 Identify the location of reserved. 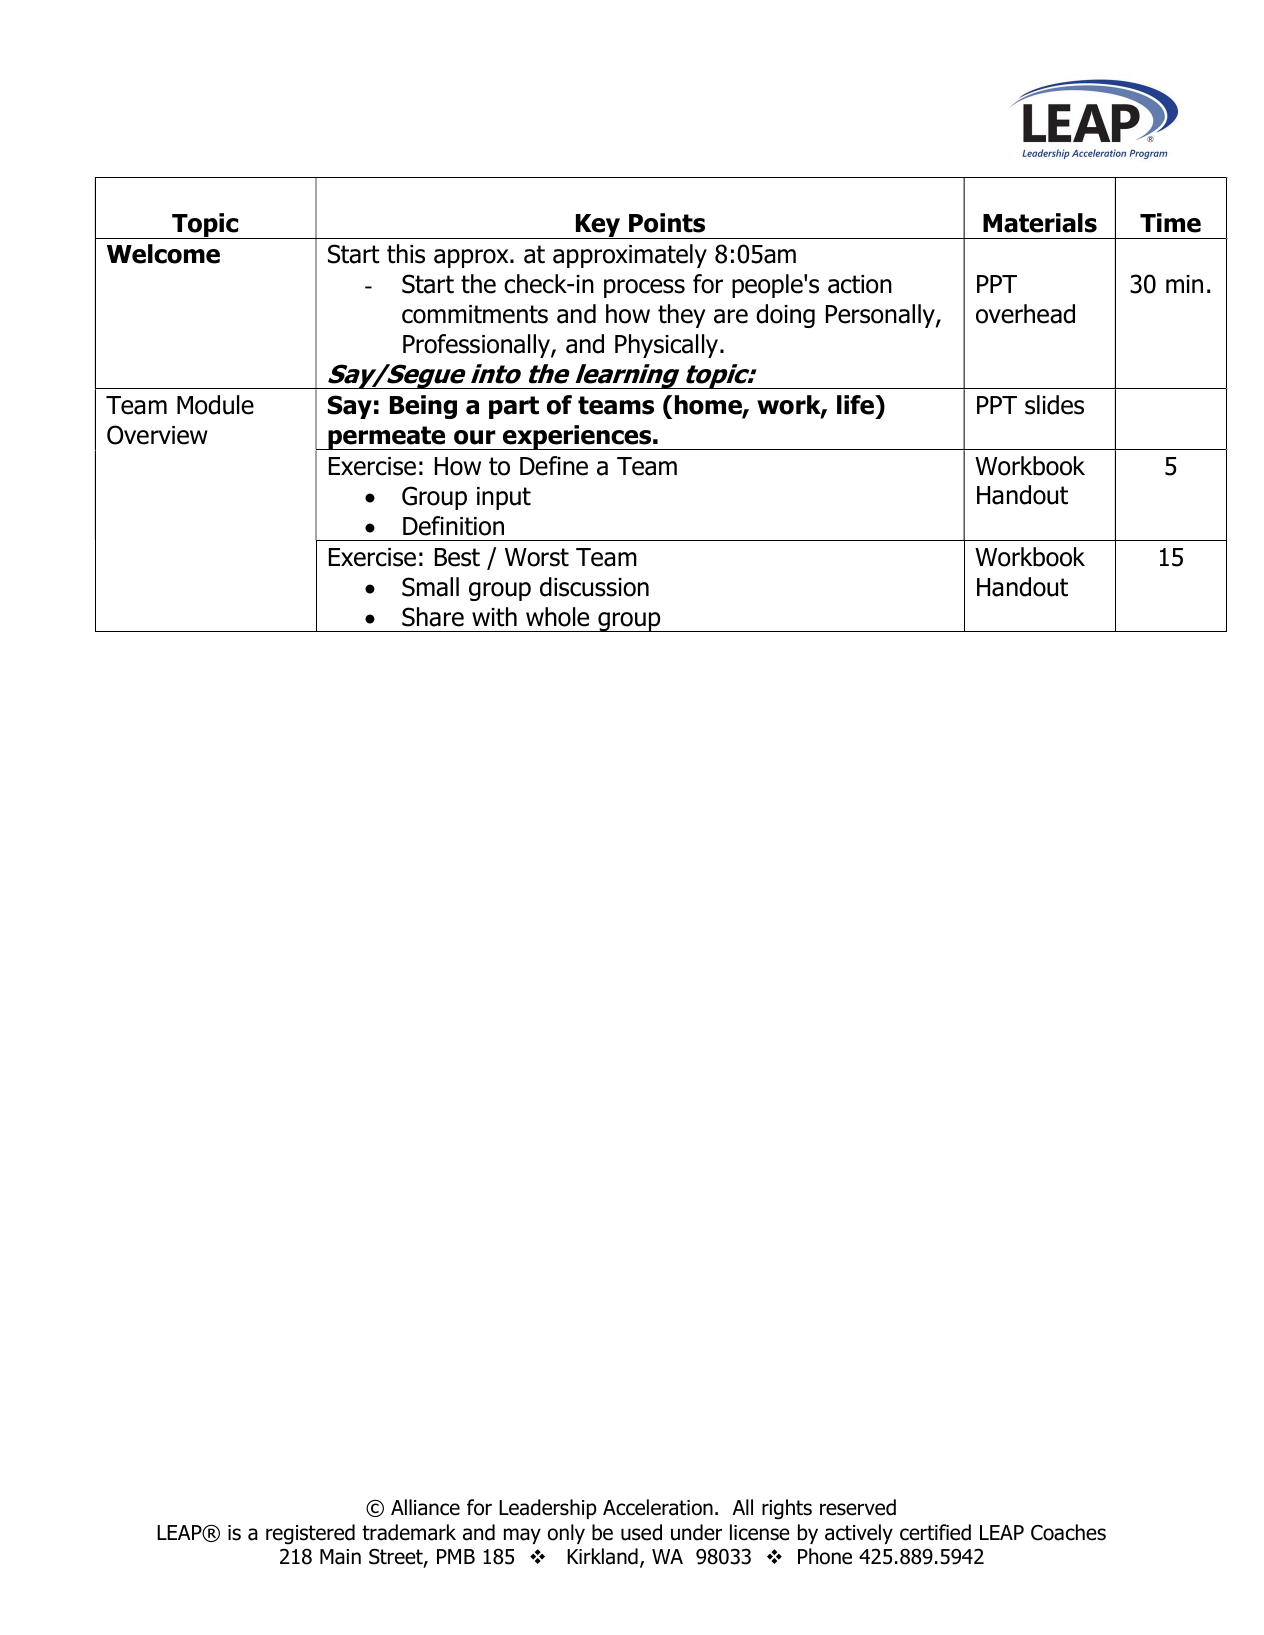
(858, 1507).
